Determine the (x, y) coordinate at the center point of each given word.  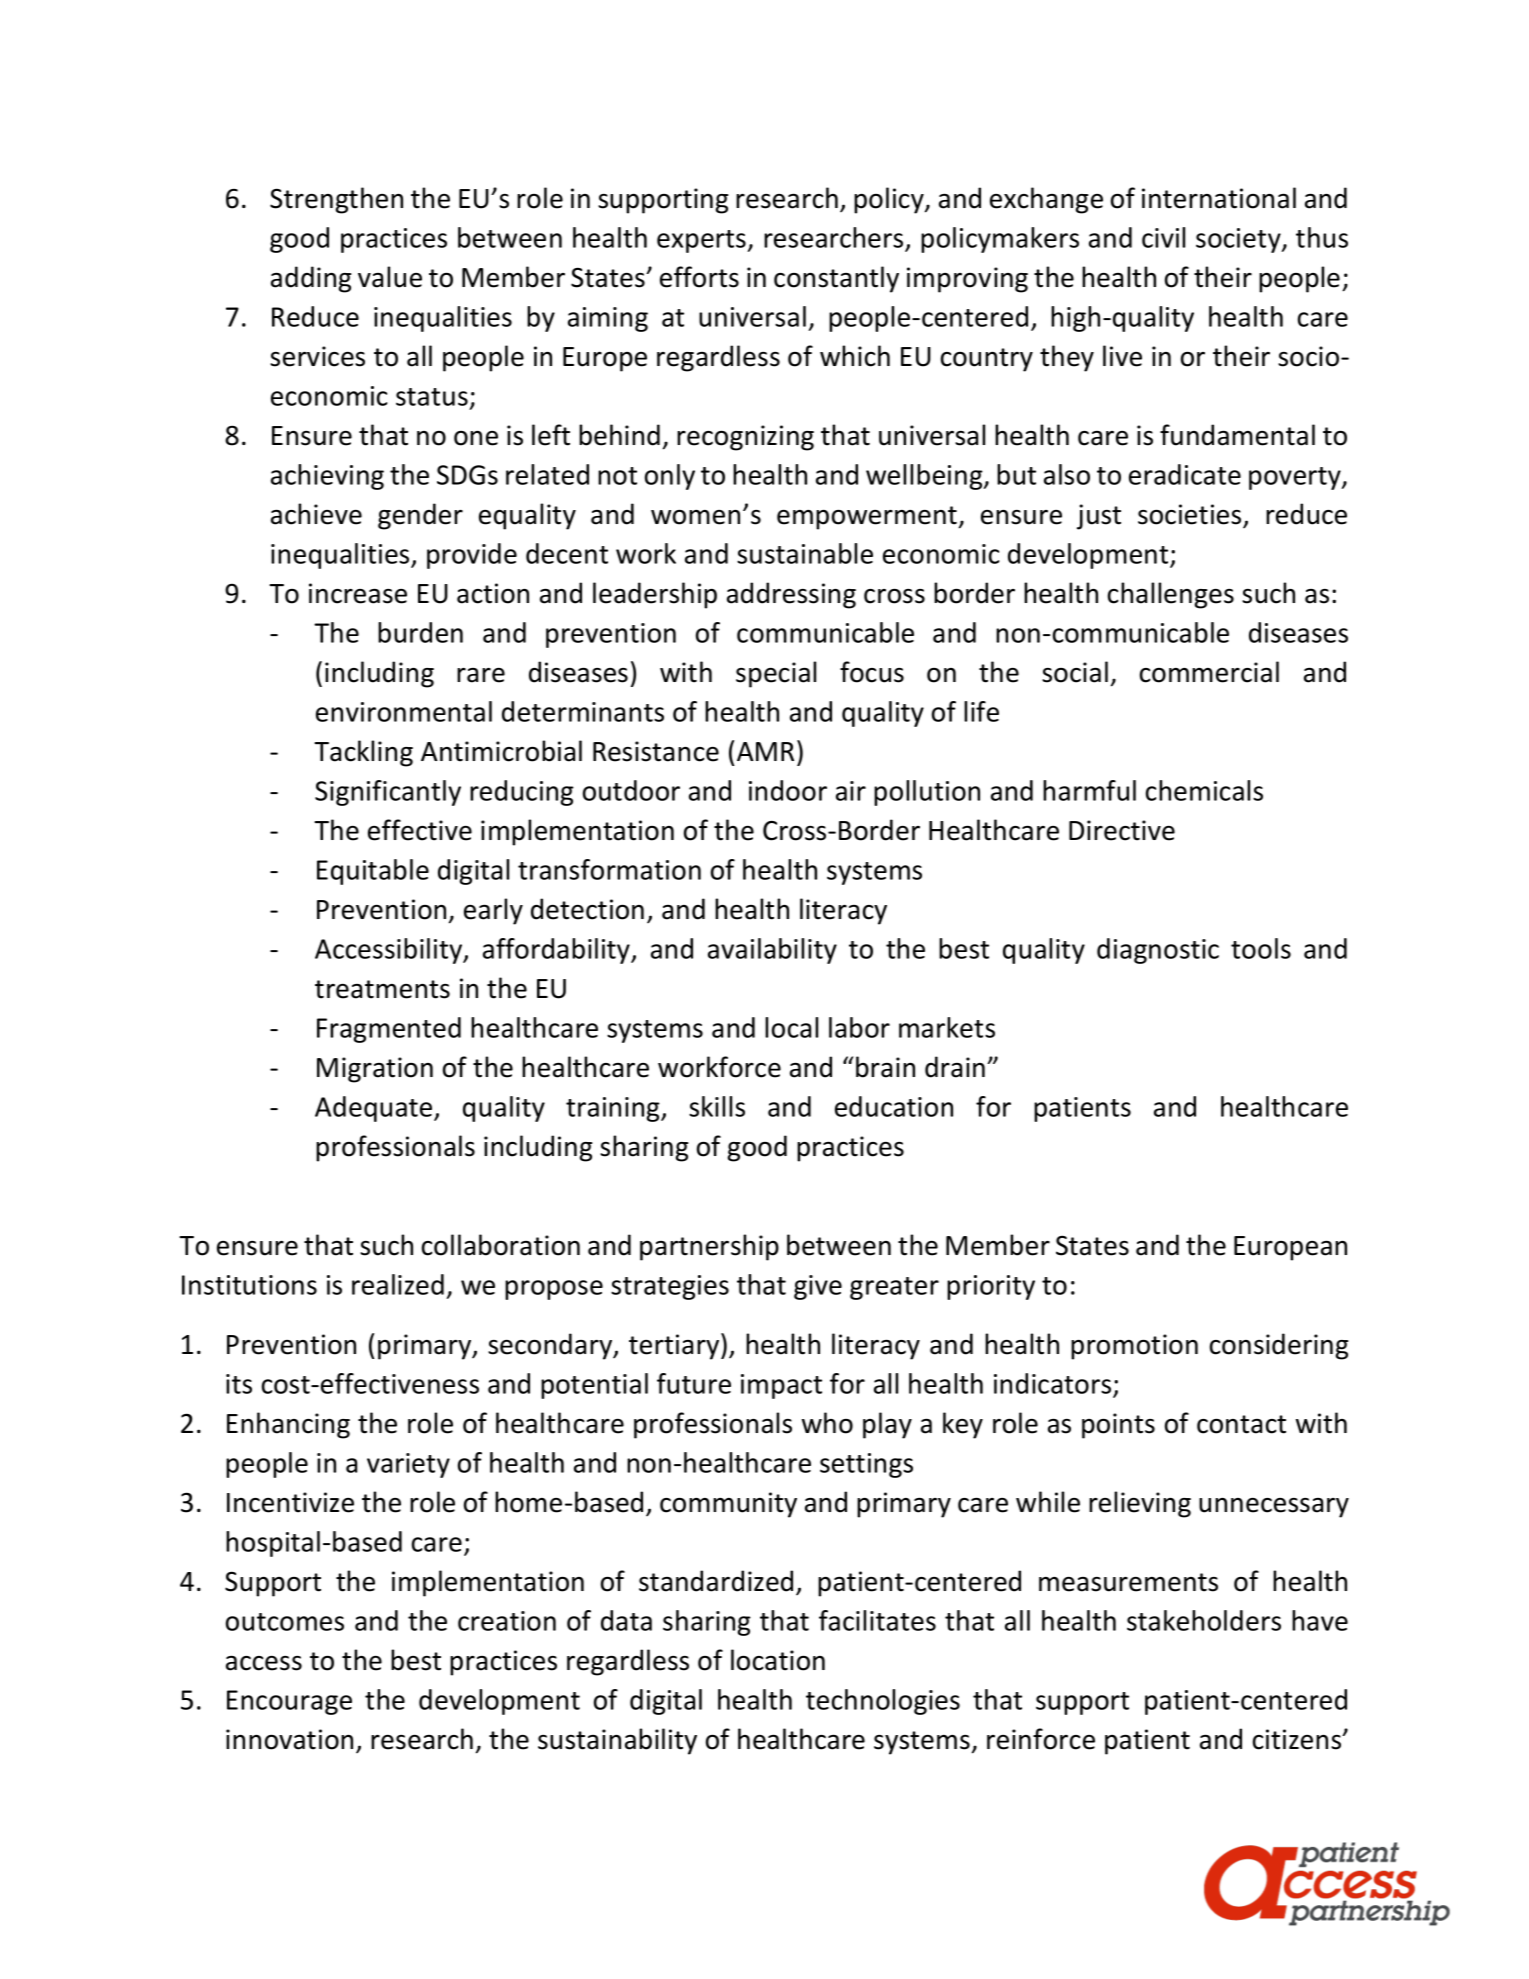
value (390, 277)
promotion (1134, 1347)
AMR (765, 751)
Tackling (363, 753)
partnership (709, 1247)
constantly (836, 279)
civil (1163, 237)
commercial (1209, 672)
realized (398, 1284)
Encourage (289, 1702)
